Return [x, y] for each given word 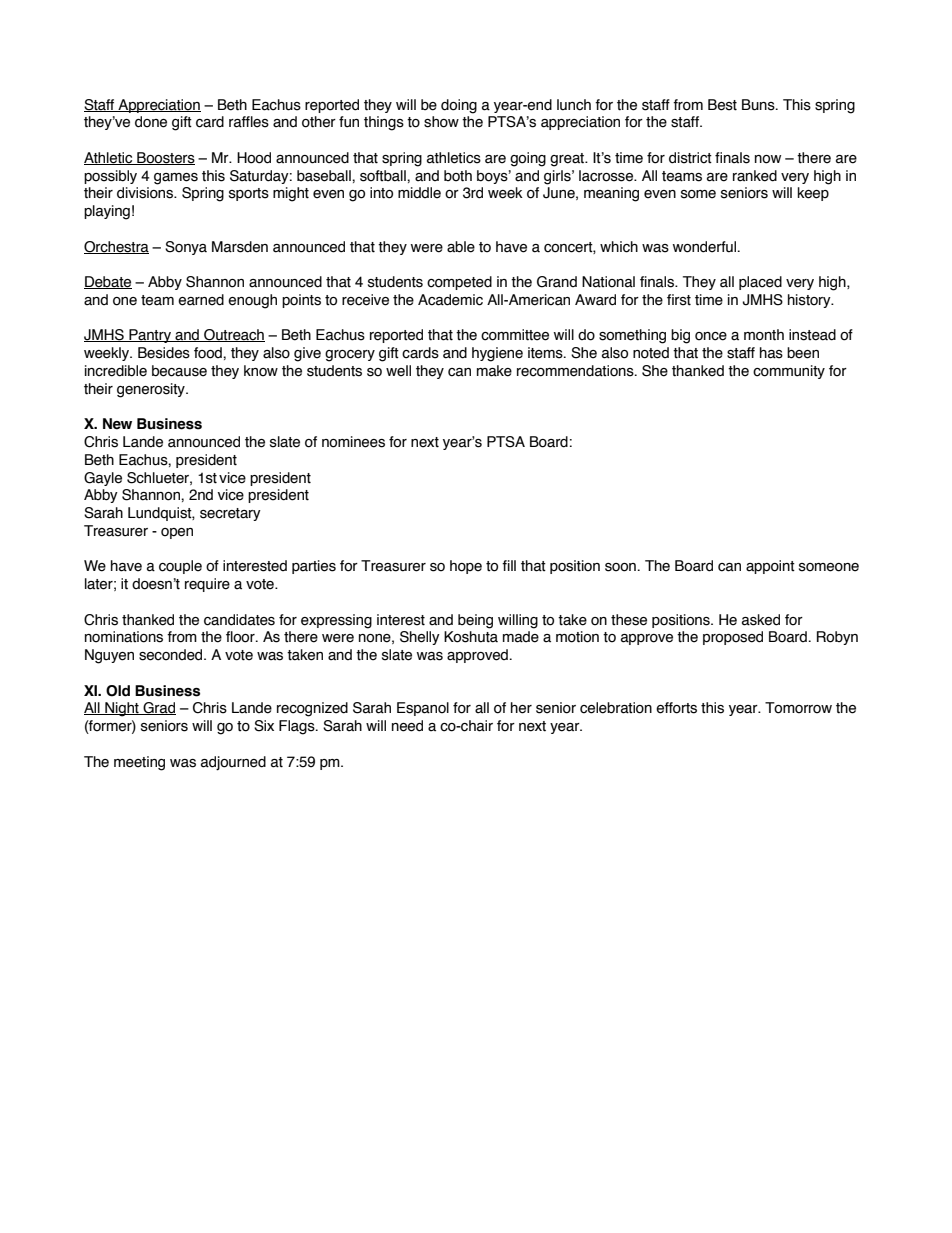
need [407, 726]
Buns [759, 105]
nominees [353, 442]
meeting [139, 763]
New [117, 424]
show [441, 122]
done [151, 122]
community [789, 372]
